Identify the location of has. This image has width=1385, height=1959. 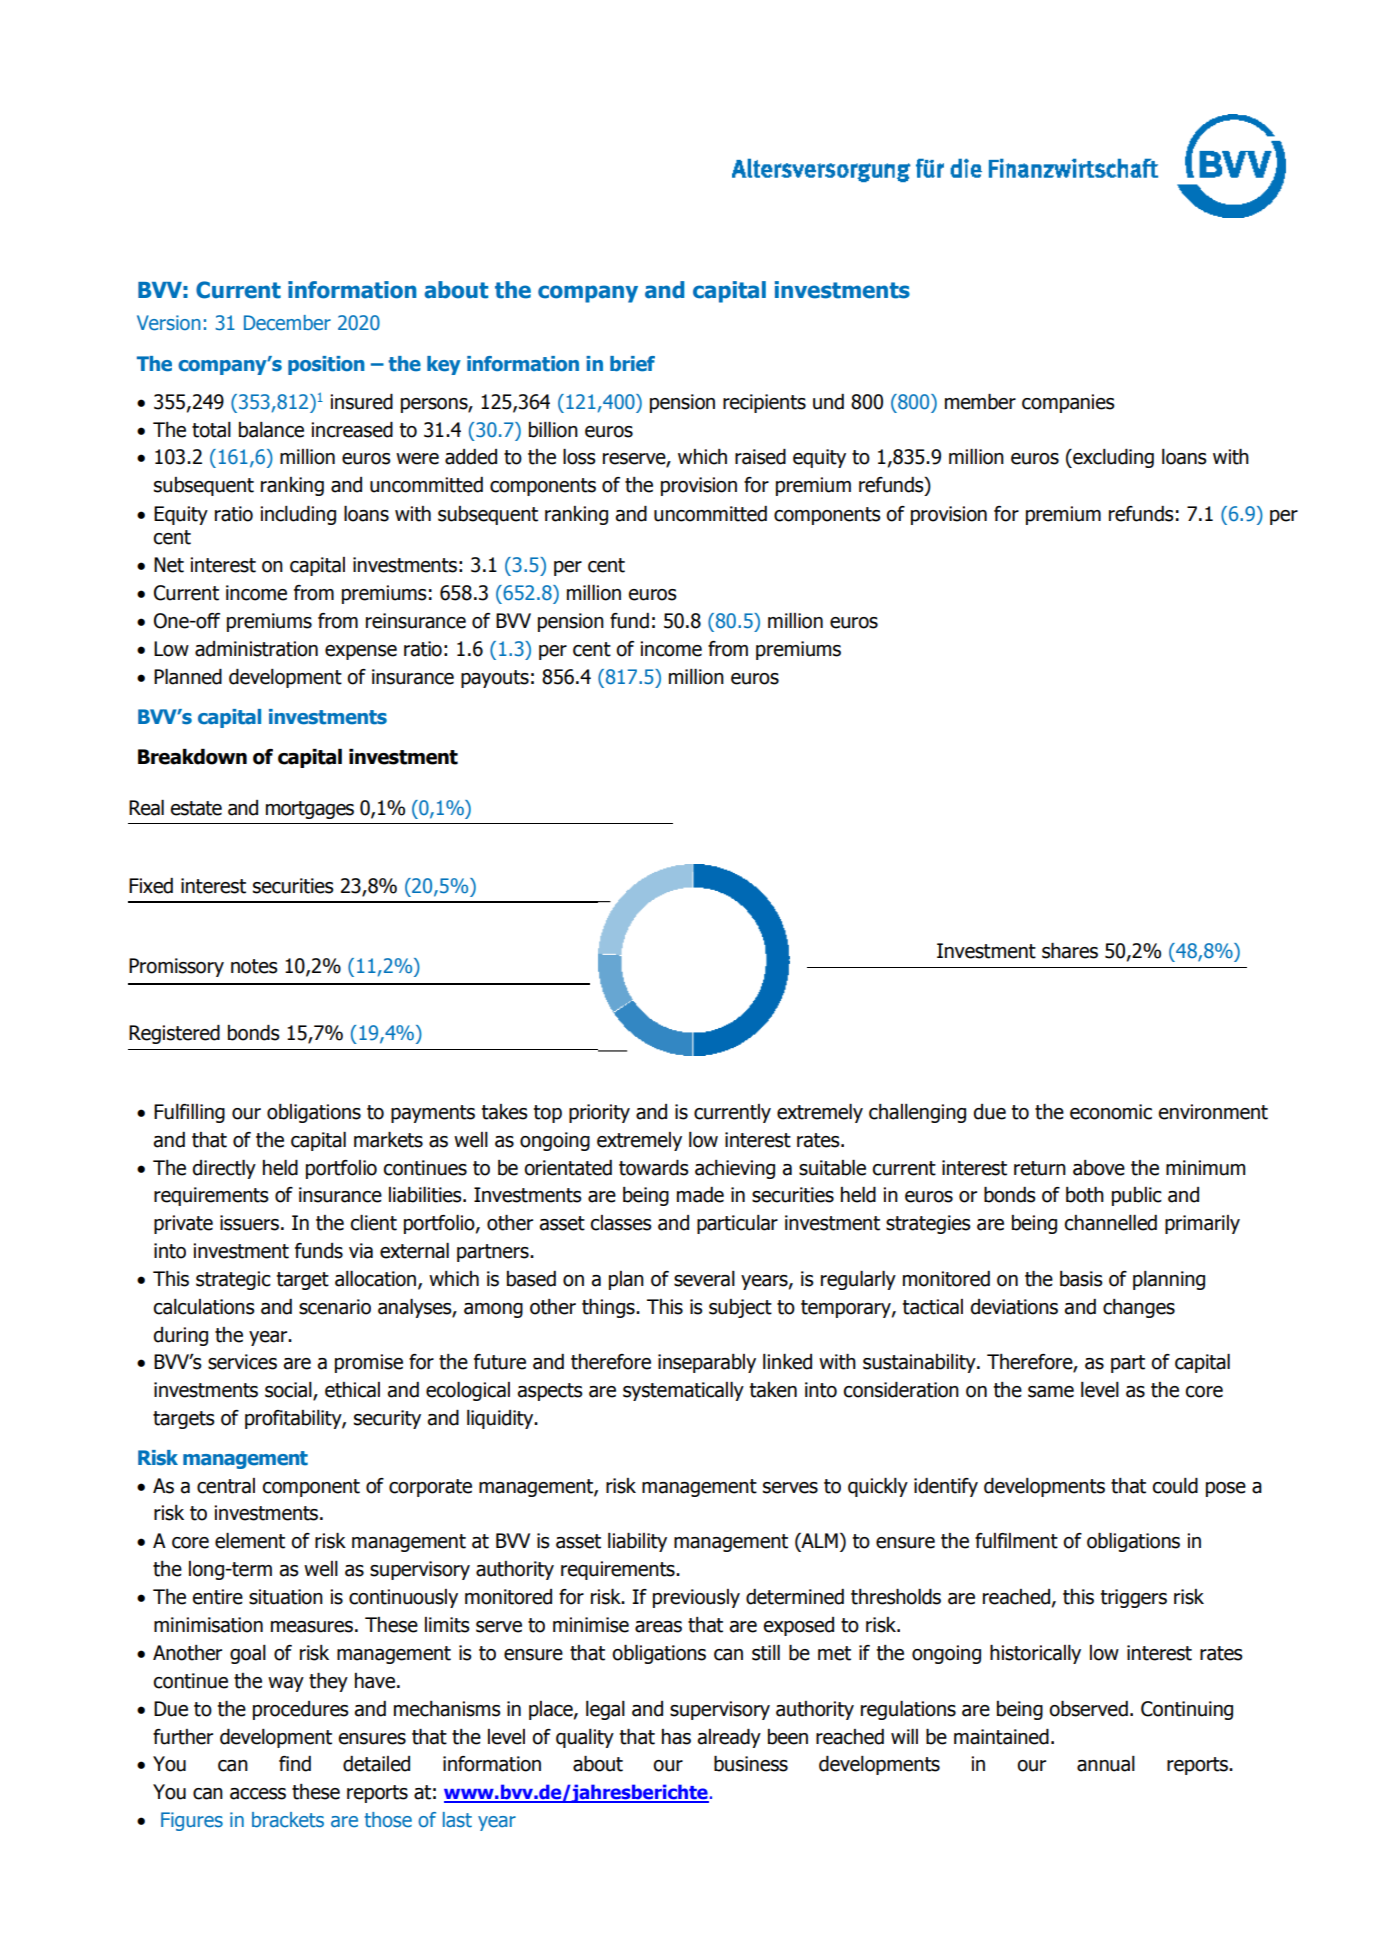
(676, 1737).
